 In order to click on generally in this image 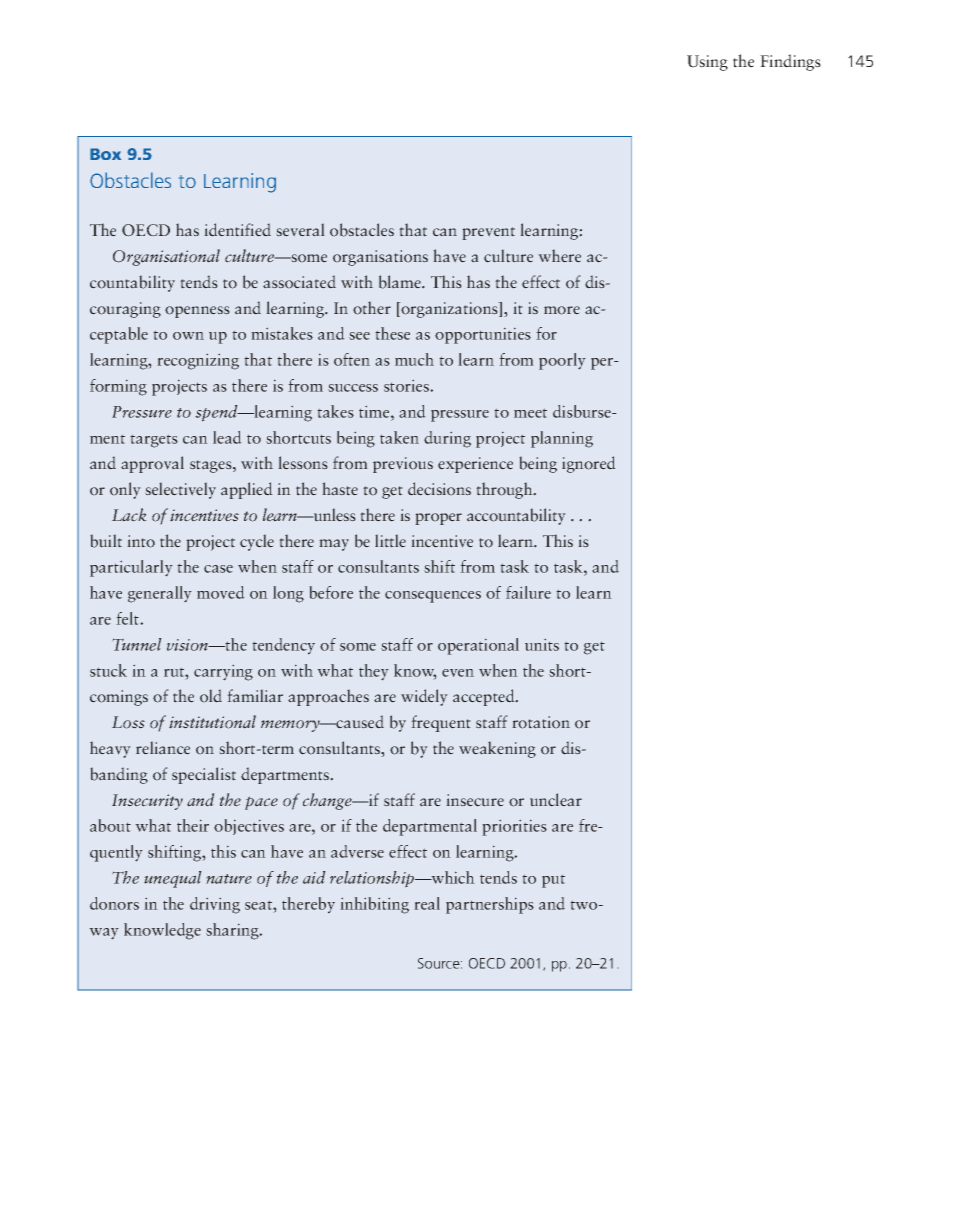, I will do `click(160, 594)`.
